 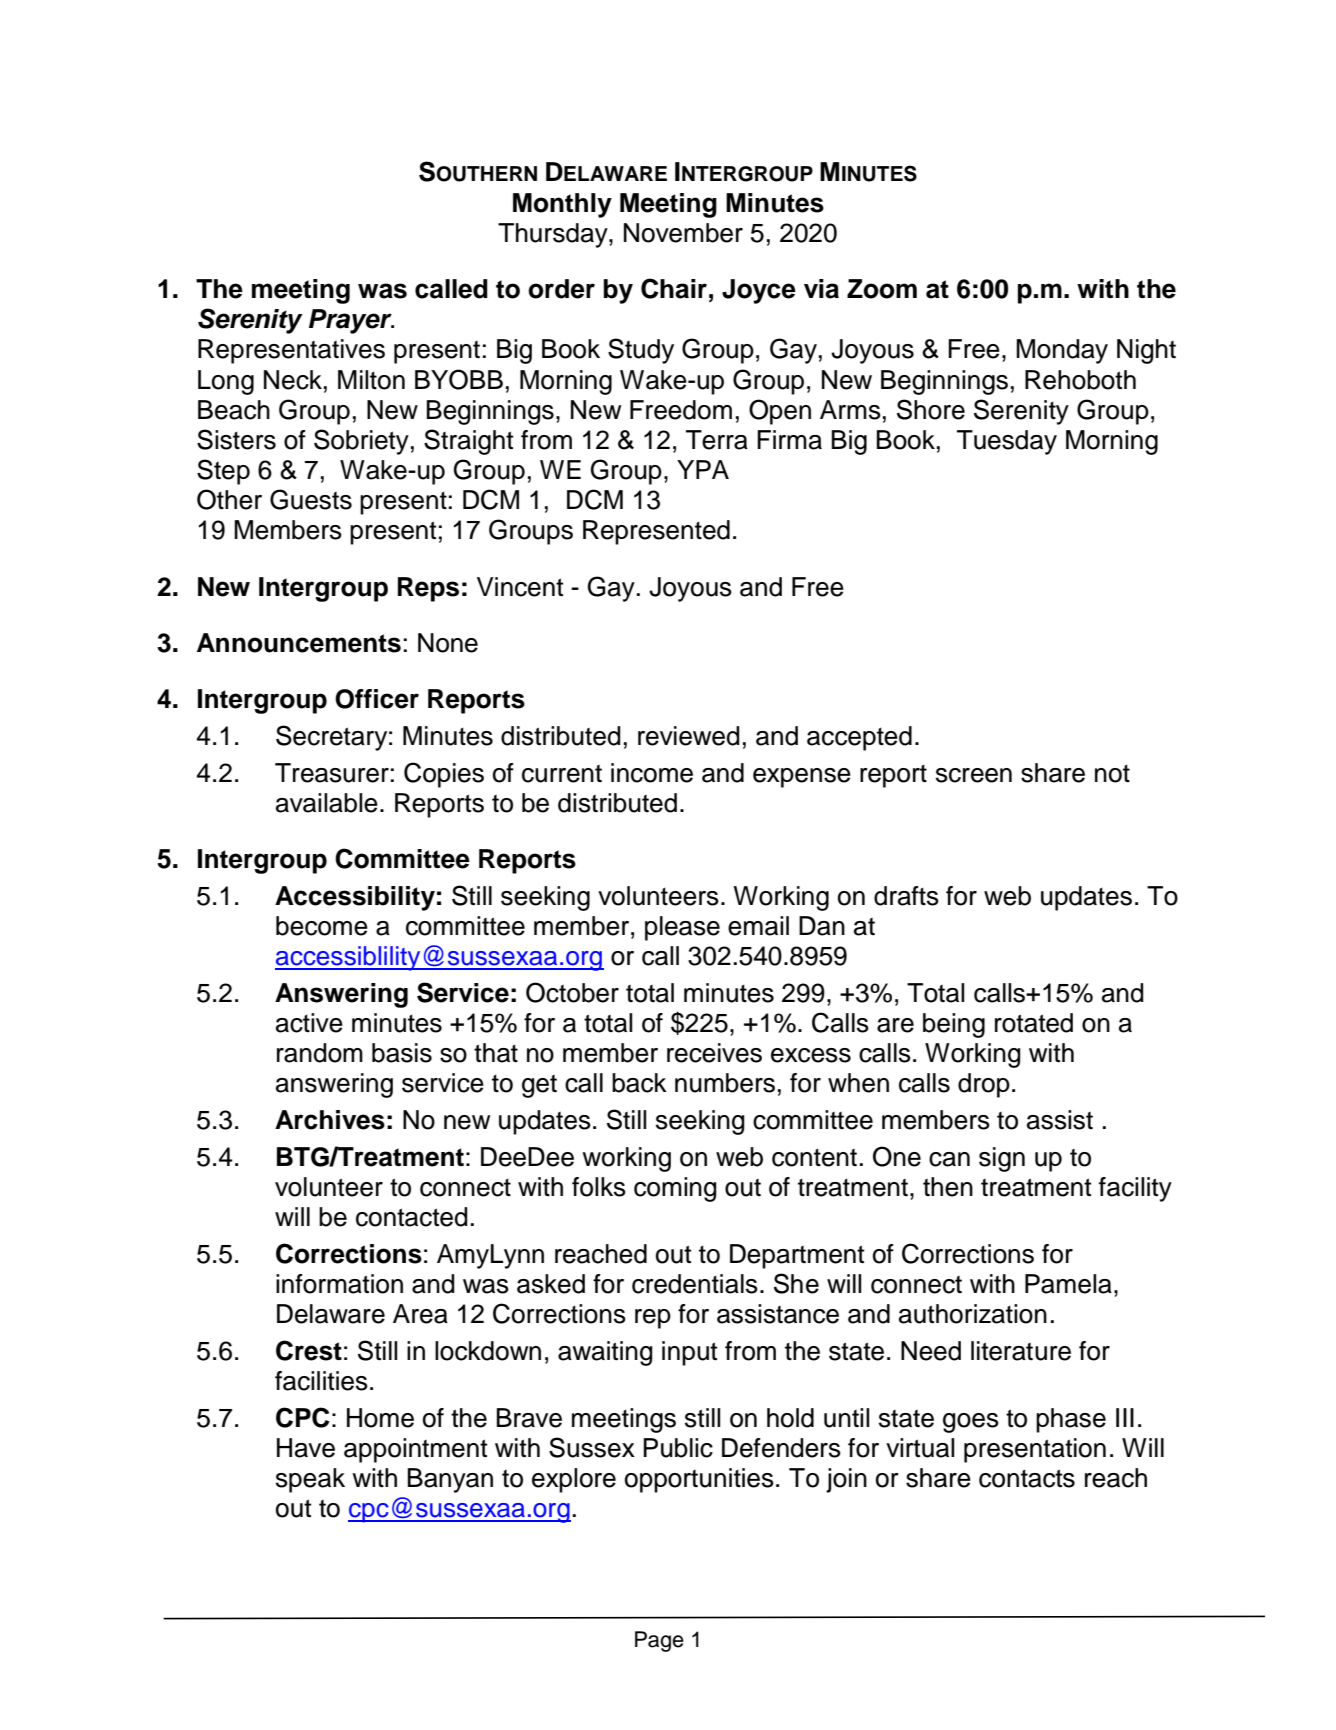 What do you see at coordinates (1034, 1023) in the document?
I see `rotated` at bounding box center [1034, 1023].
